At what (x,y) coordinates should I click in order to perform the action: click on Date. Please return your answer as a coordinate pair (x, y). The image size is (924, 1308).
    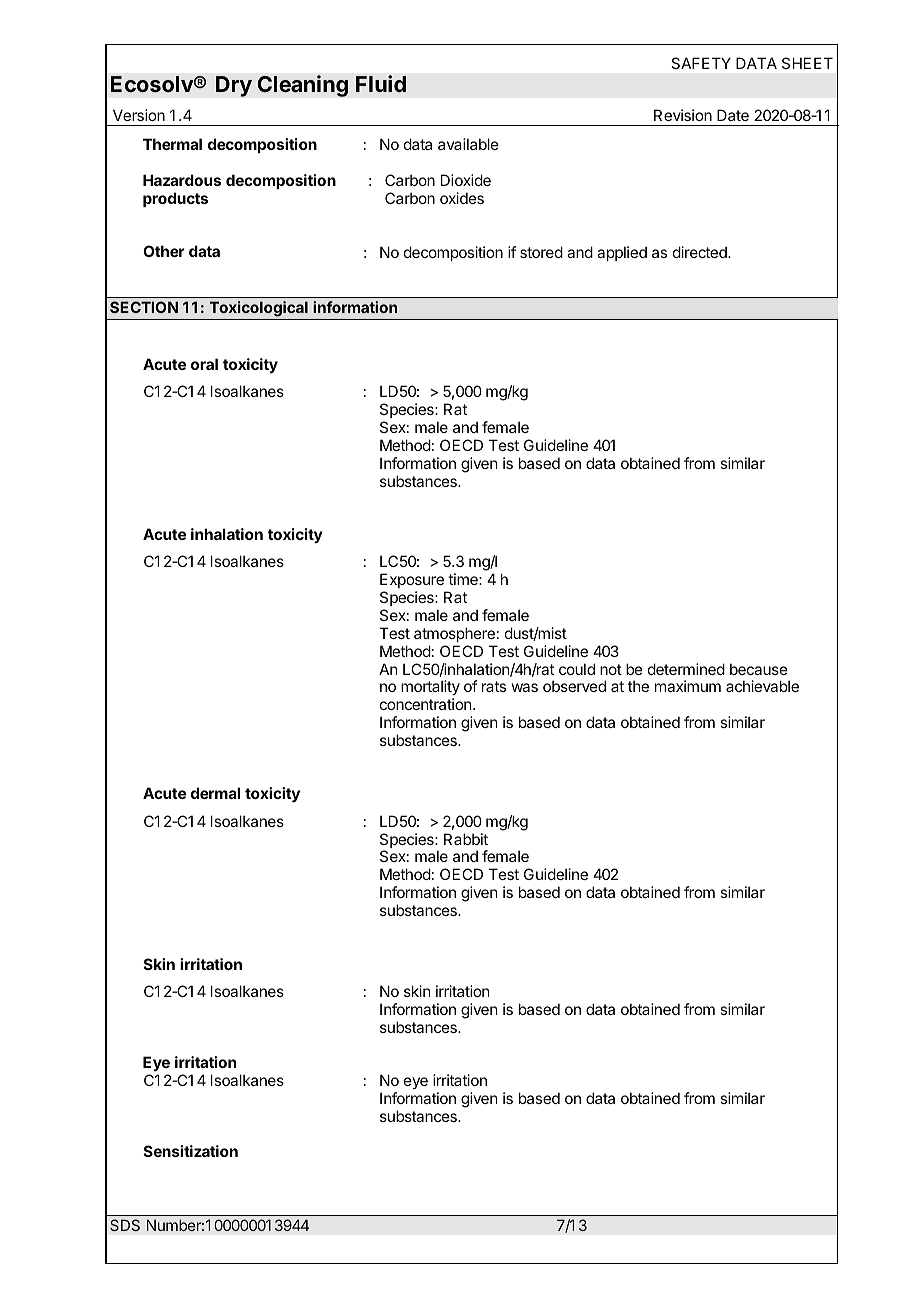
    Looking at the image, I should click on (733, 115).
